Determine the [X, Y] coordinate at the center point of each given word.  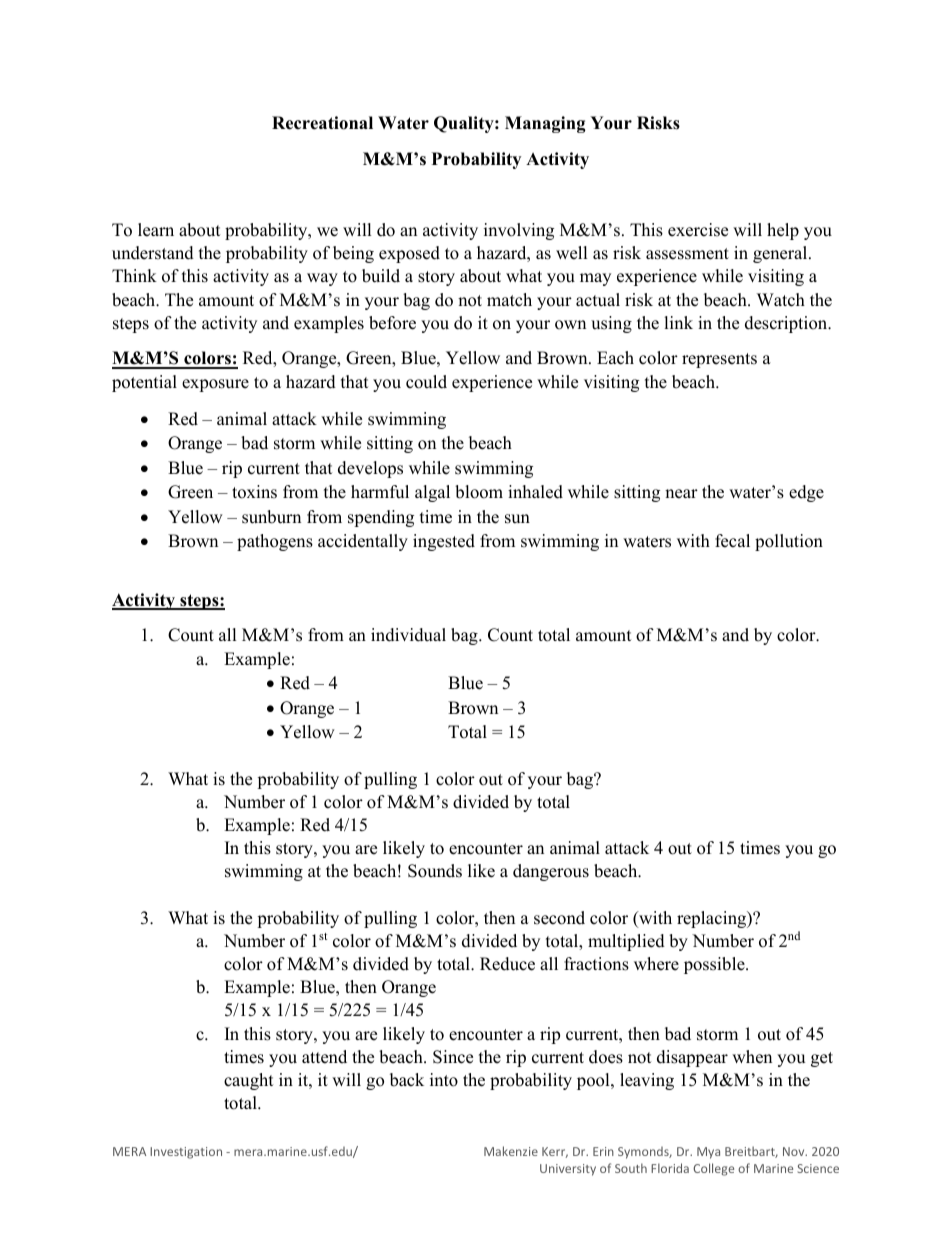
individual [408, 635]
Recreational [322, 123]
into [444, 1080]
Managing [545, 124]
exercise [698, 230]
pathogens [275, 542]
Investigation [186, 1153]
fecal [732, 541]
